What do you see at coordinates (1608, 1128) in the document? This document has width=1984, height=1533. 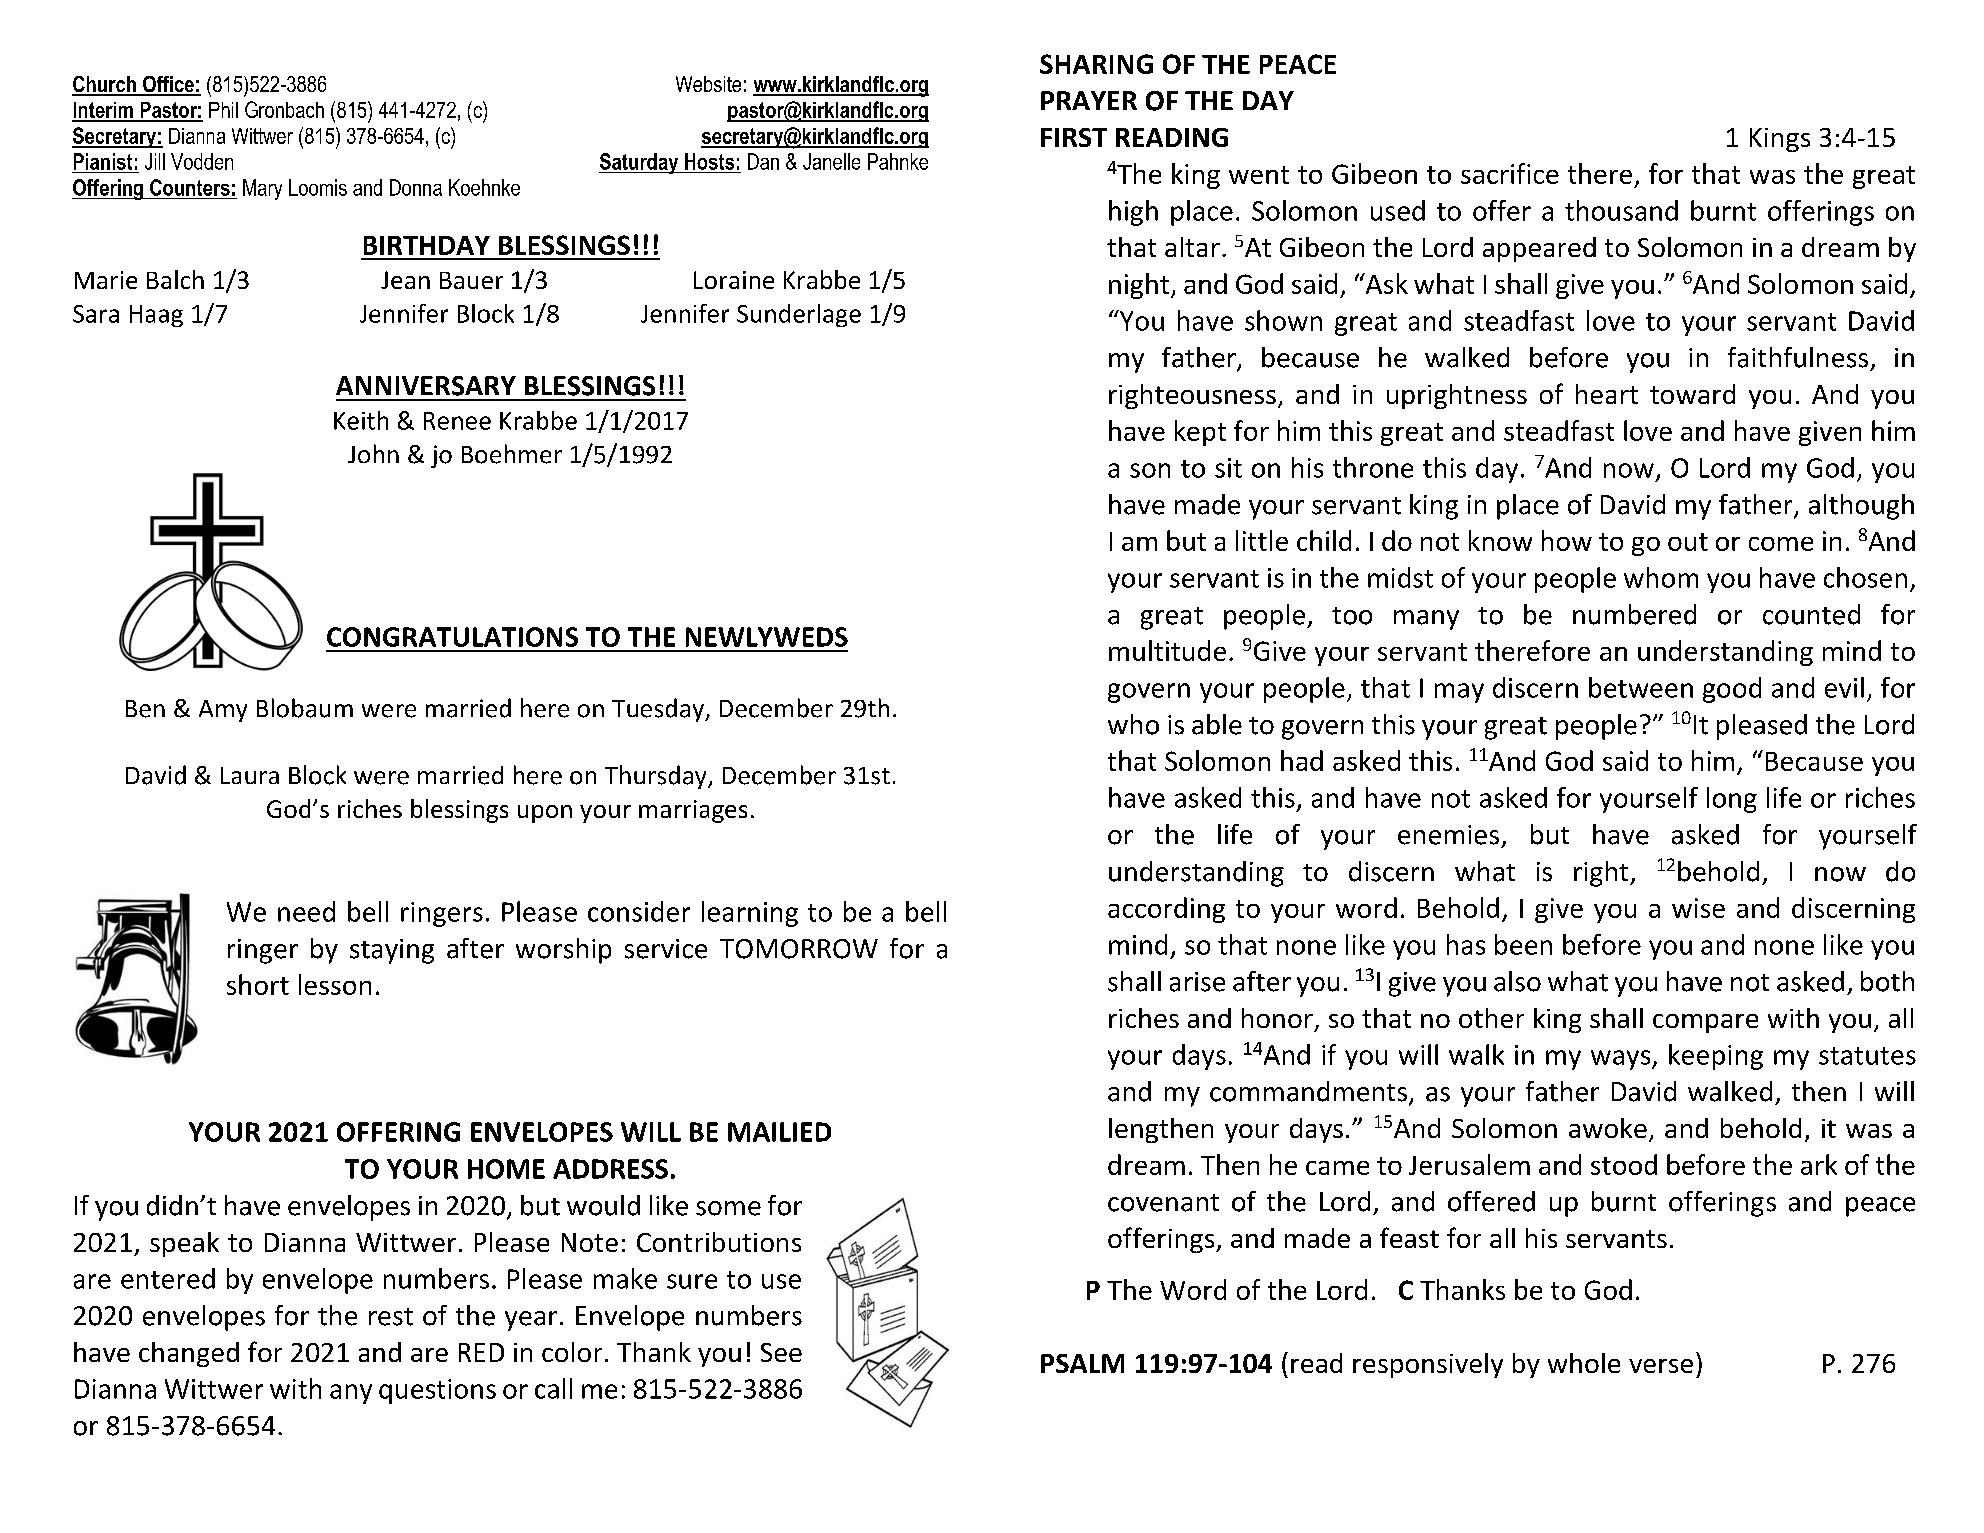 I see `awoke` at bounding box center [1608, 1128].
